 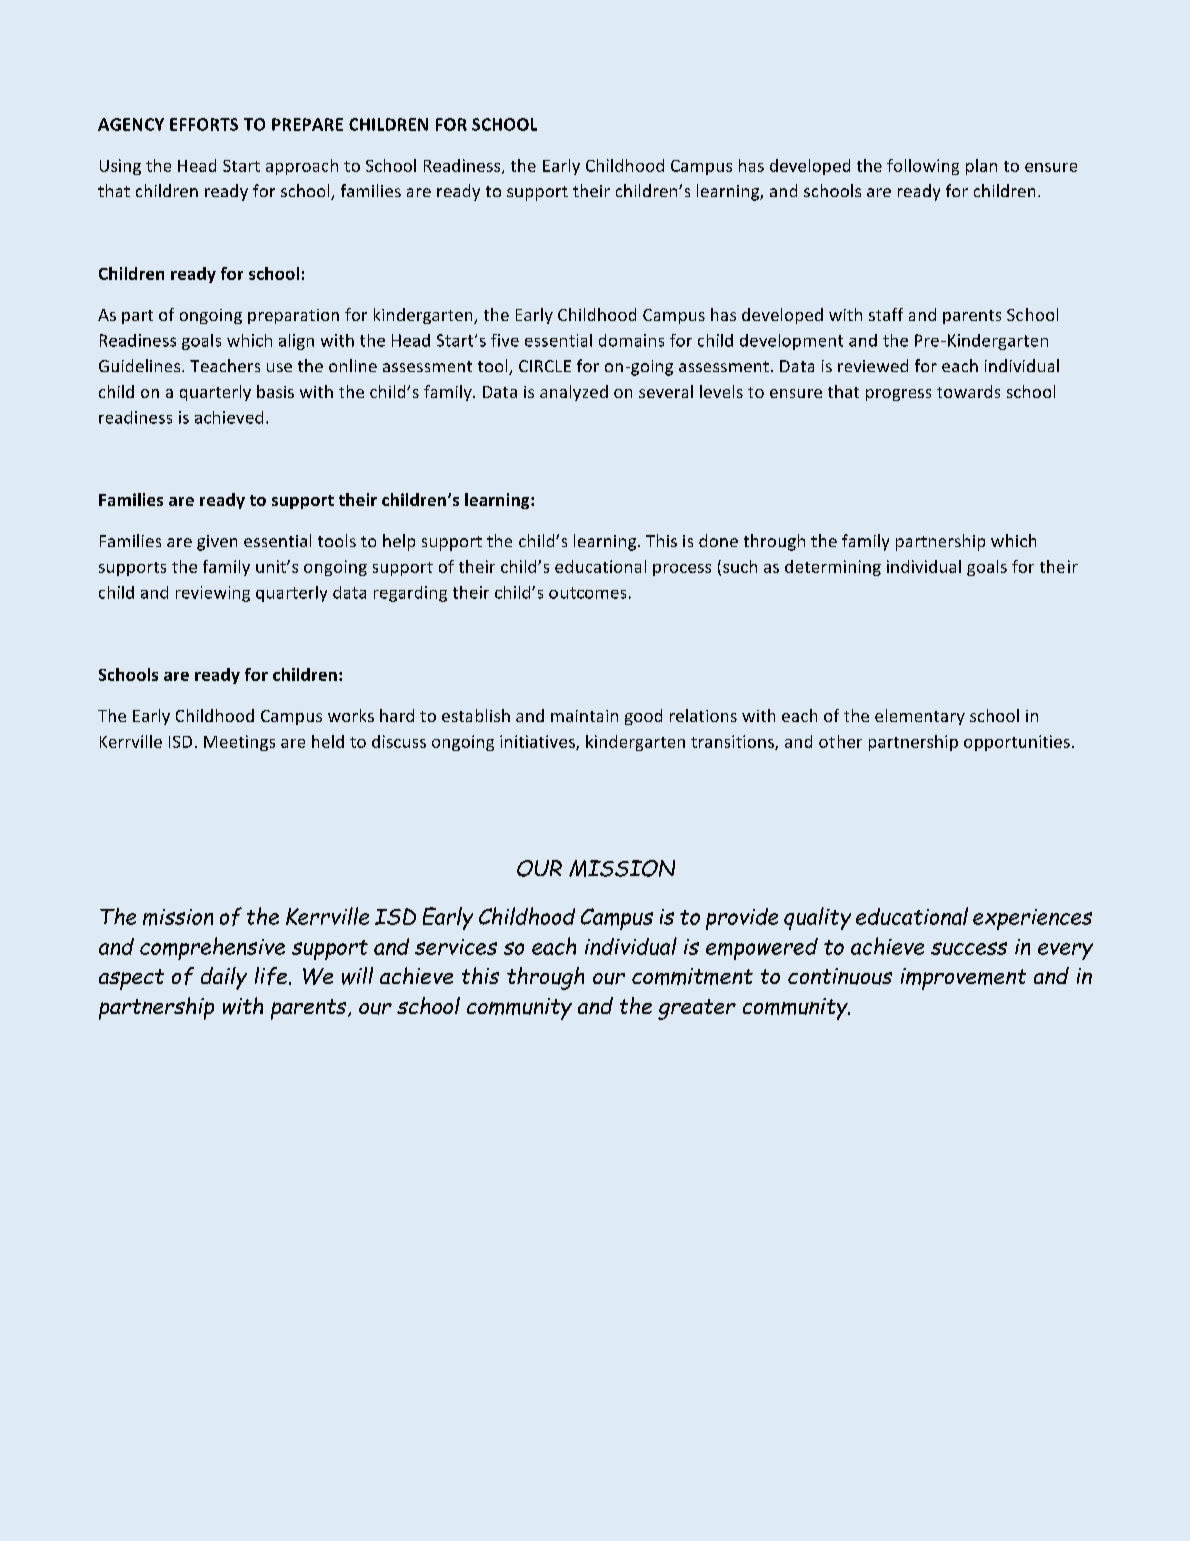 What do you see at coordinates (538, 742) in the screenshot?
I see `initiatives` at bounding box center [538, 742].
